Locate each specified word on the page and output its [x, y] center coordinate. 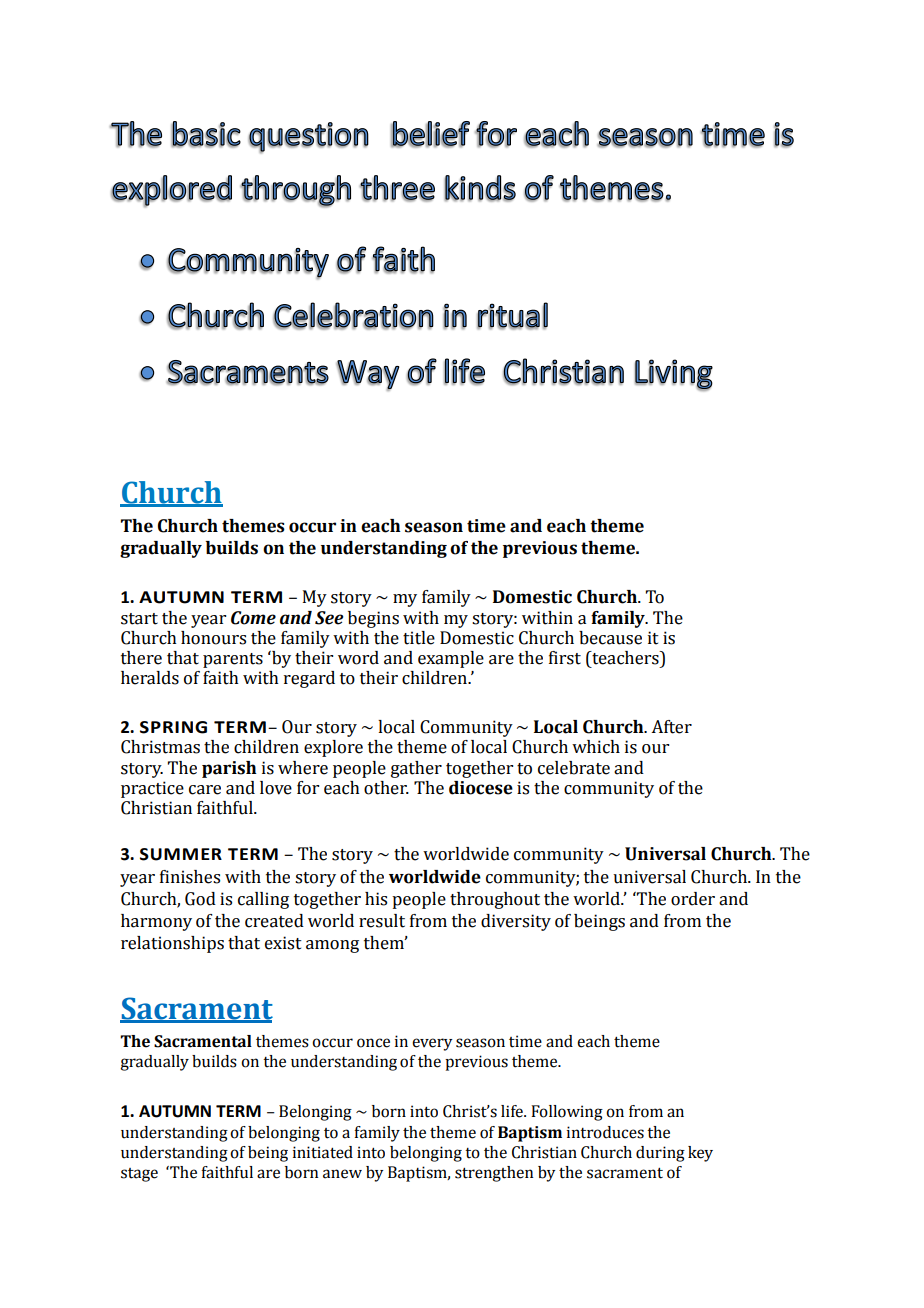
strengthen [494, 1174]
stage [139, 1175]
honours [213, 638]
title [419, 638]
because [610, 638]
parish [229, 769]
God [200, 899]
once [373, 1043]
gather [416, 769]
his [376, 899]
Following [567, 1113]
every [432, 1044]
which [596, 747]
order [693, 899]
